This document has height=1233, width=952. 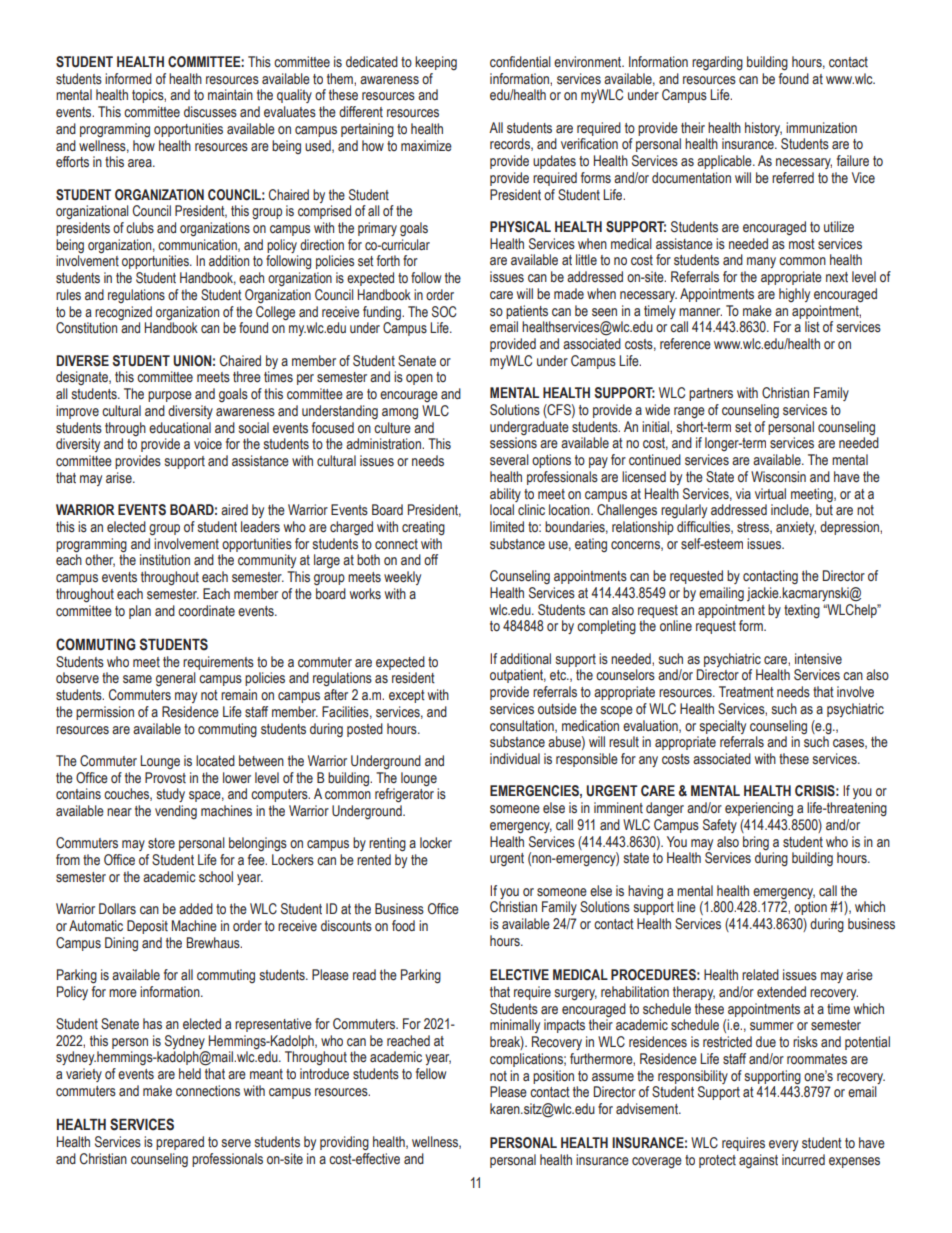 I want to click on texting, so click(x=802, y=611).
